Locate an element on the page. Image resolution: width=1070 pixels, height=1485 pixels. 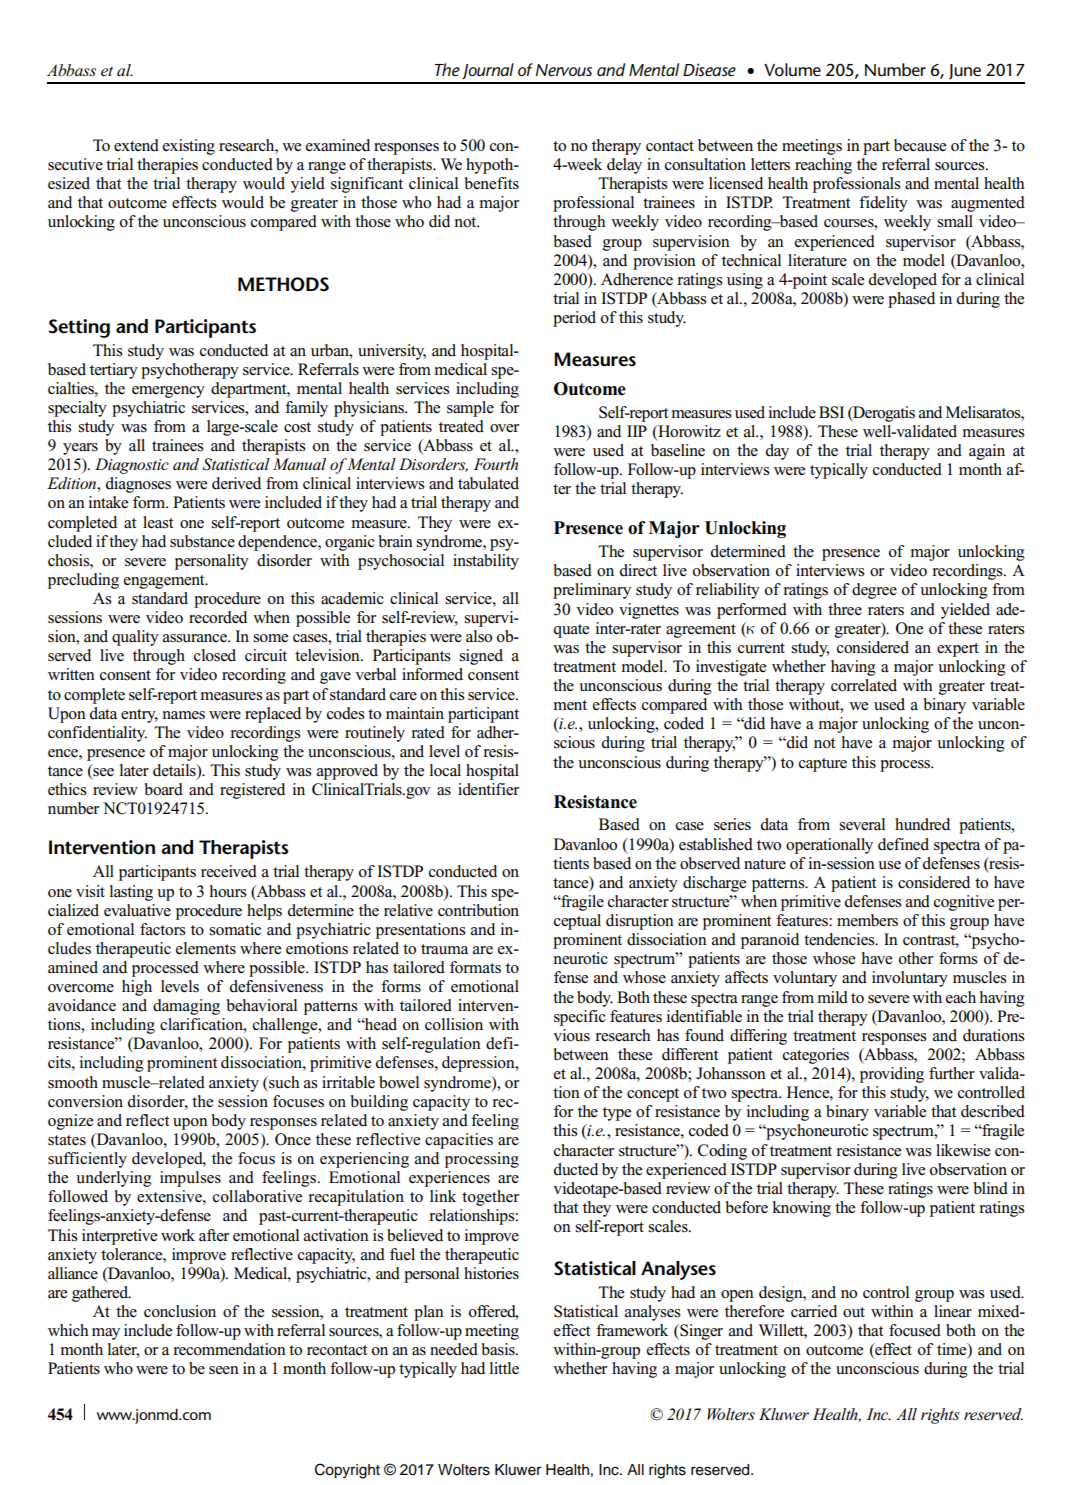
instability is located at coordinates (486, 562).
